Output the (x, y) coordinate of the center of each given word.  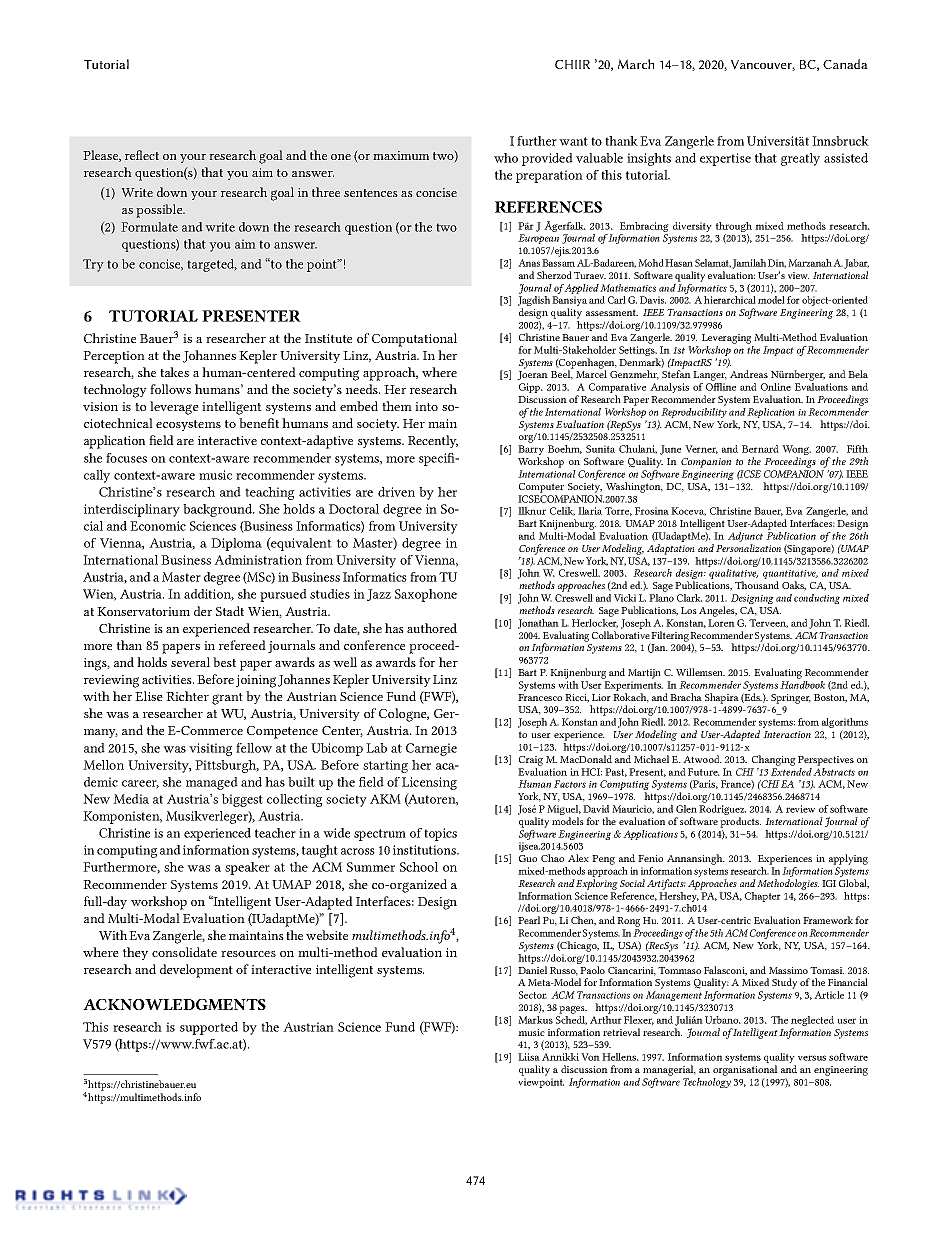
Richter (187, 696)
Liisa (529, 1057)
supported (209, 1028)
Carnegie (431, 749)
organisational (745, 1070)
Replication (771, 413)
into (426, 406)
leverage (174, 408)
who (506, 158)
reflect (142, 155)
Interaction (787, 734)
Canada (845, 64)
